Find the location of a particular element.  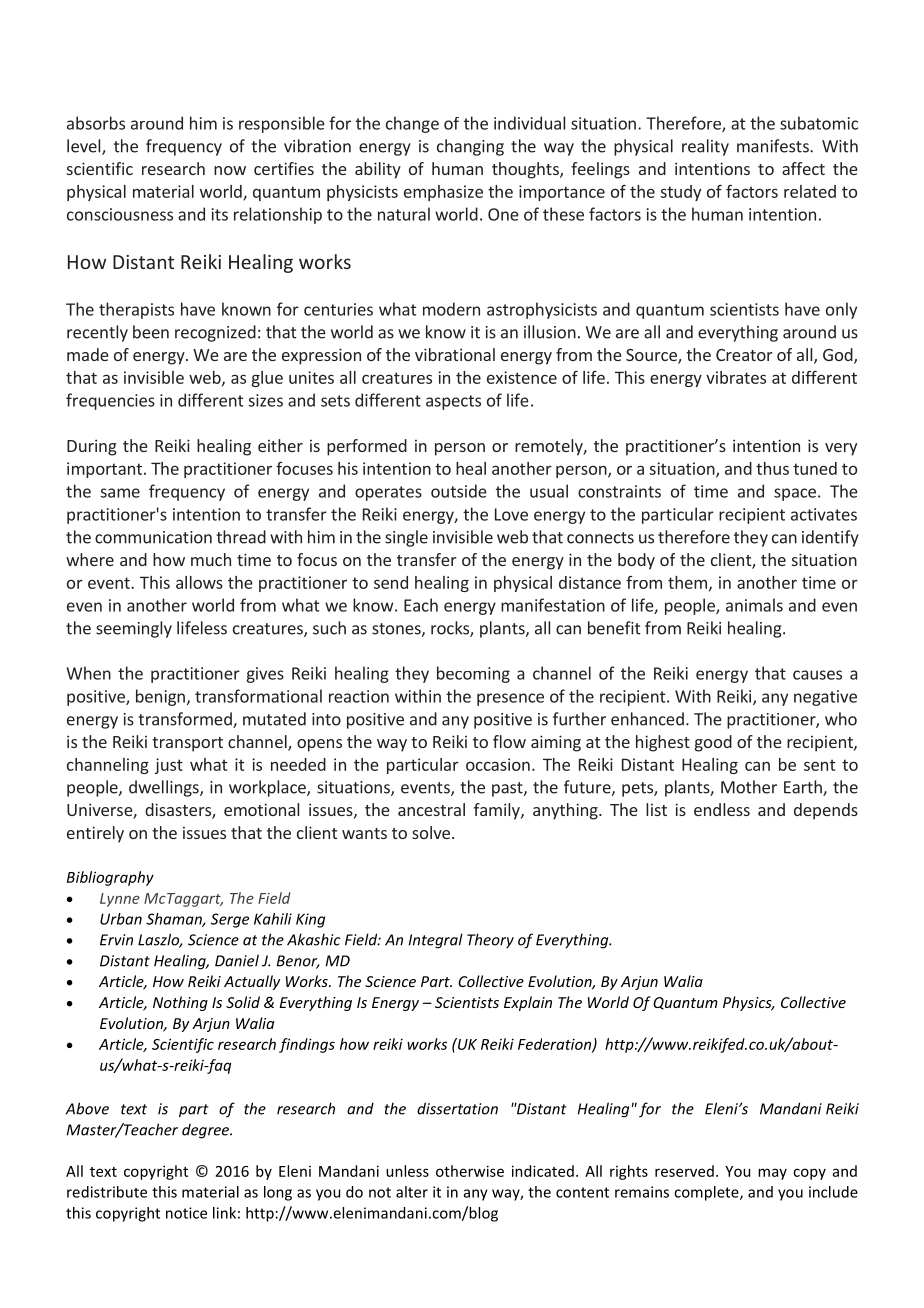

Physics is located at coordinates (748, 1003).
